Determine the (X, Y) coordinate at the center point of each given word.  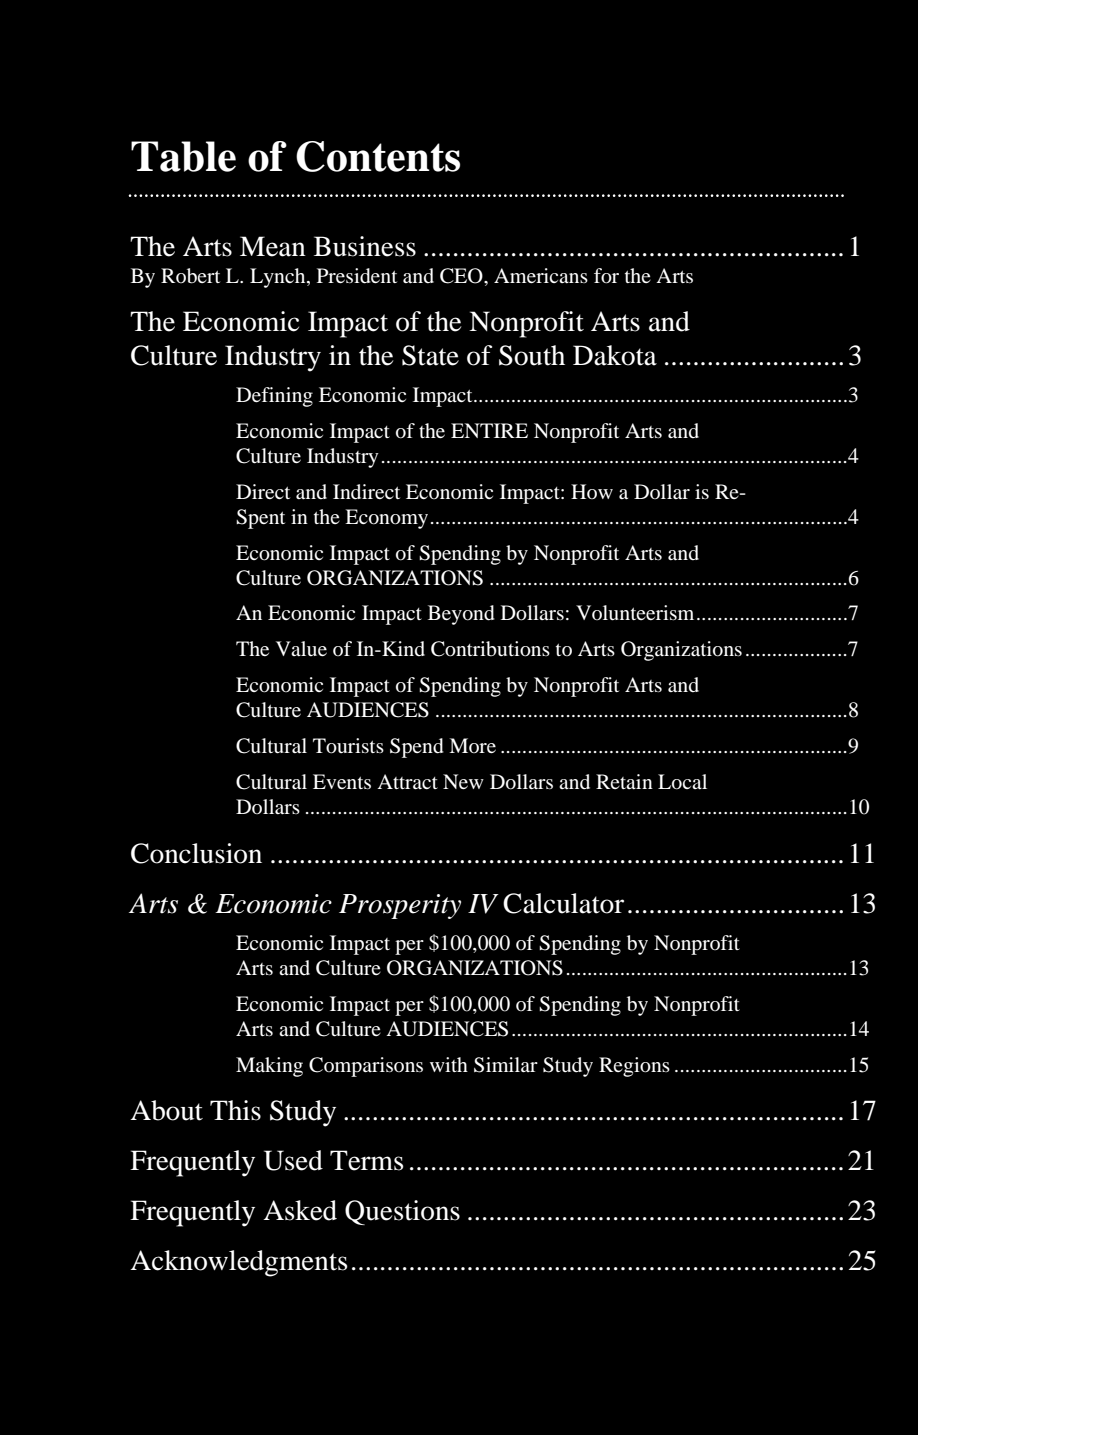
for (606, 276)
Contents (378, 156)
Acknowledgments (239, 1263)
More (472, 745)
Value (301, 648)
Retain (624, 781)
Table (183, 156)
